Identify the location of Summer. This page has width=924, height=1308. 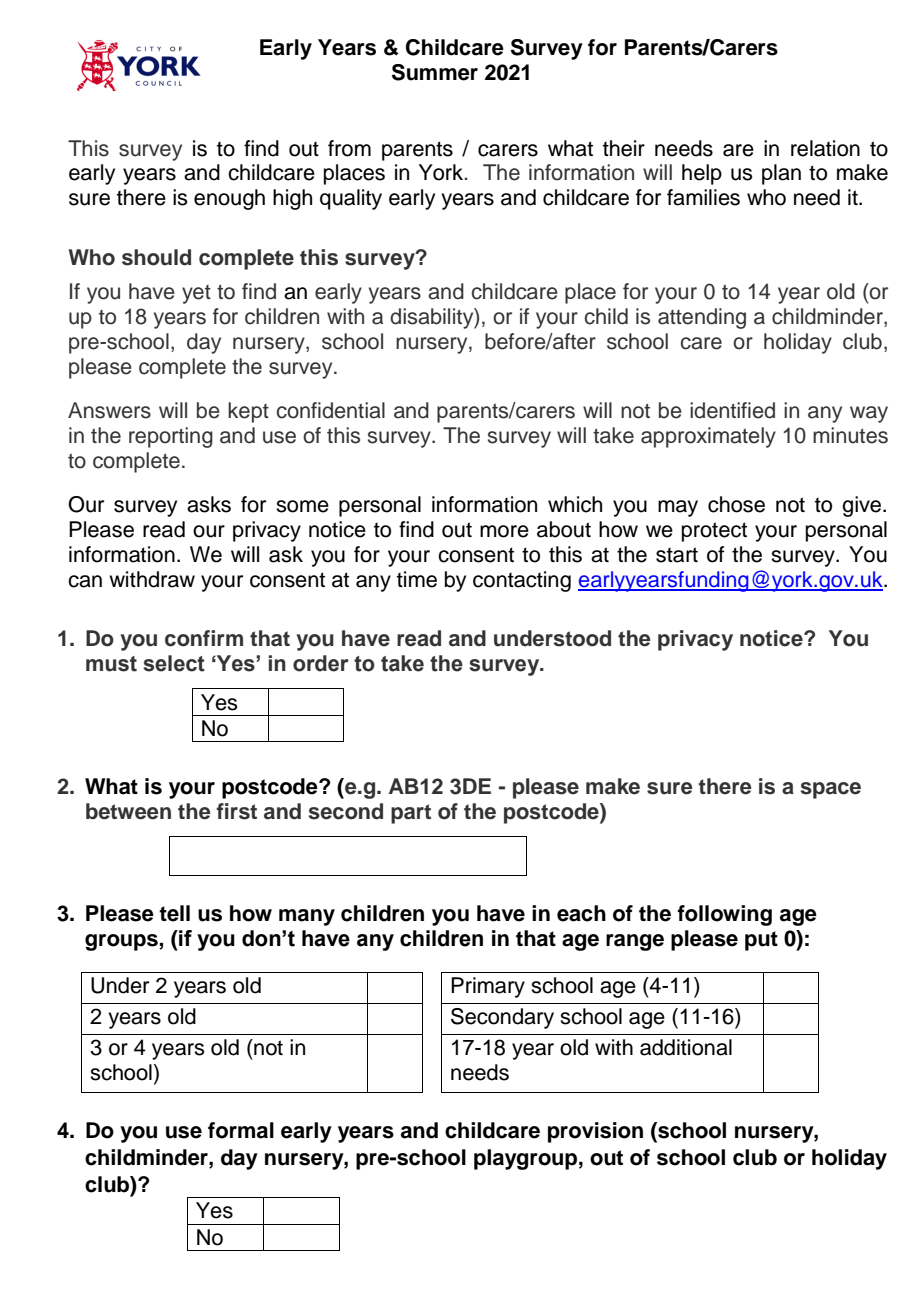
(435, 72).
